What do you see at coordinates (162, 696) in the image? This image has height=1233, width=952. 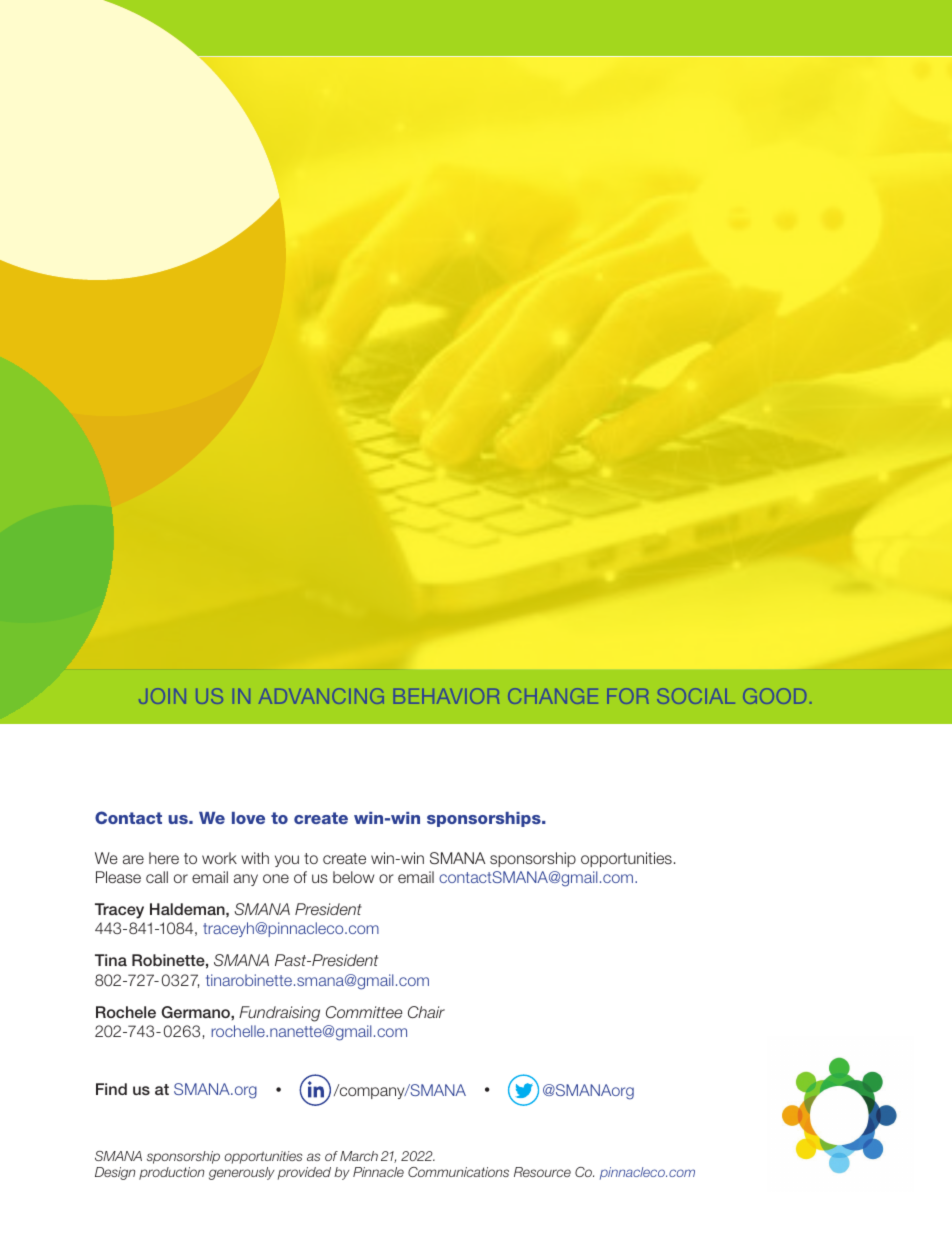 I see `JOIN` at bounding box center [162, 696].
